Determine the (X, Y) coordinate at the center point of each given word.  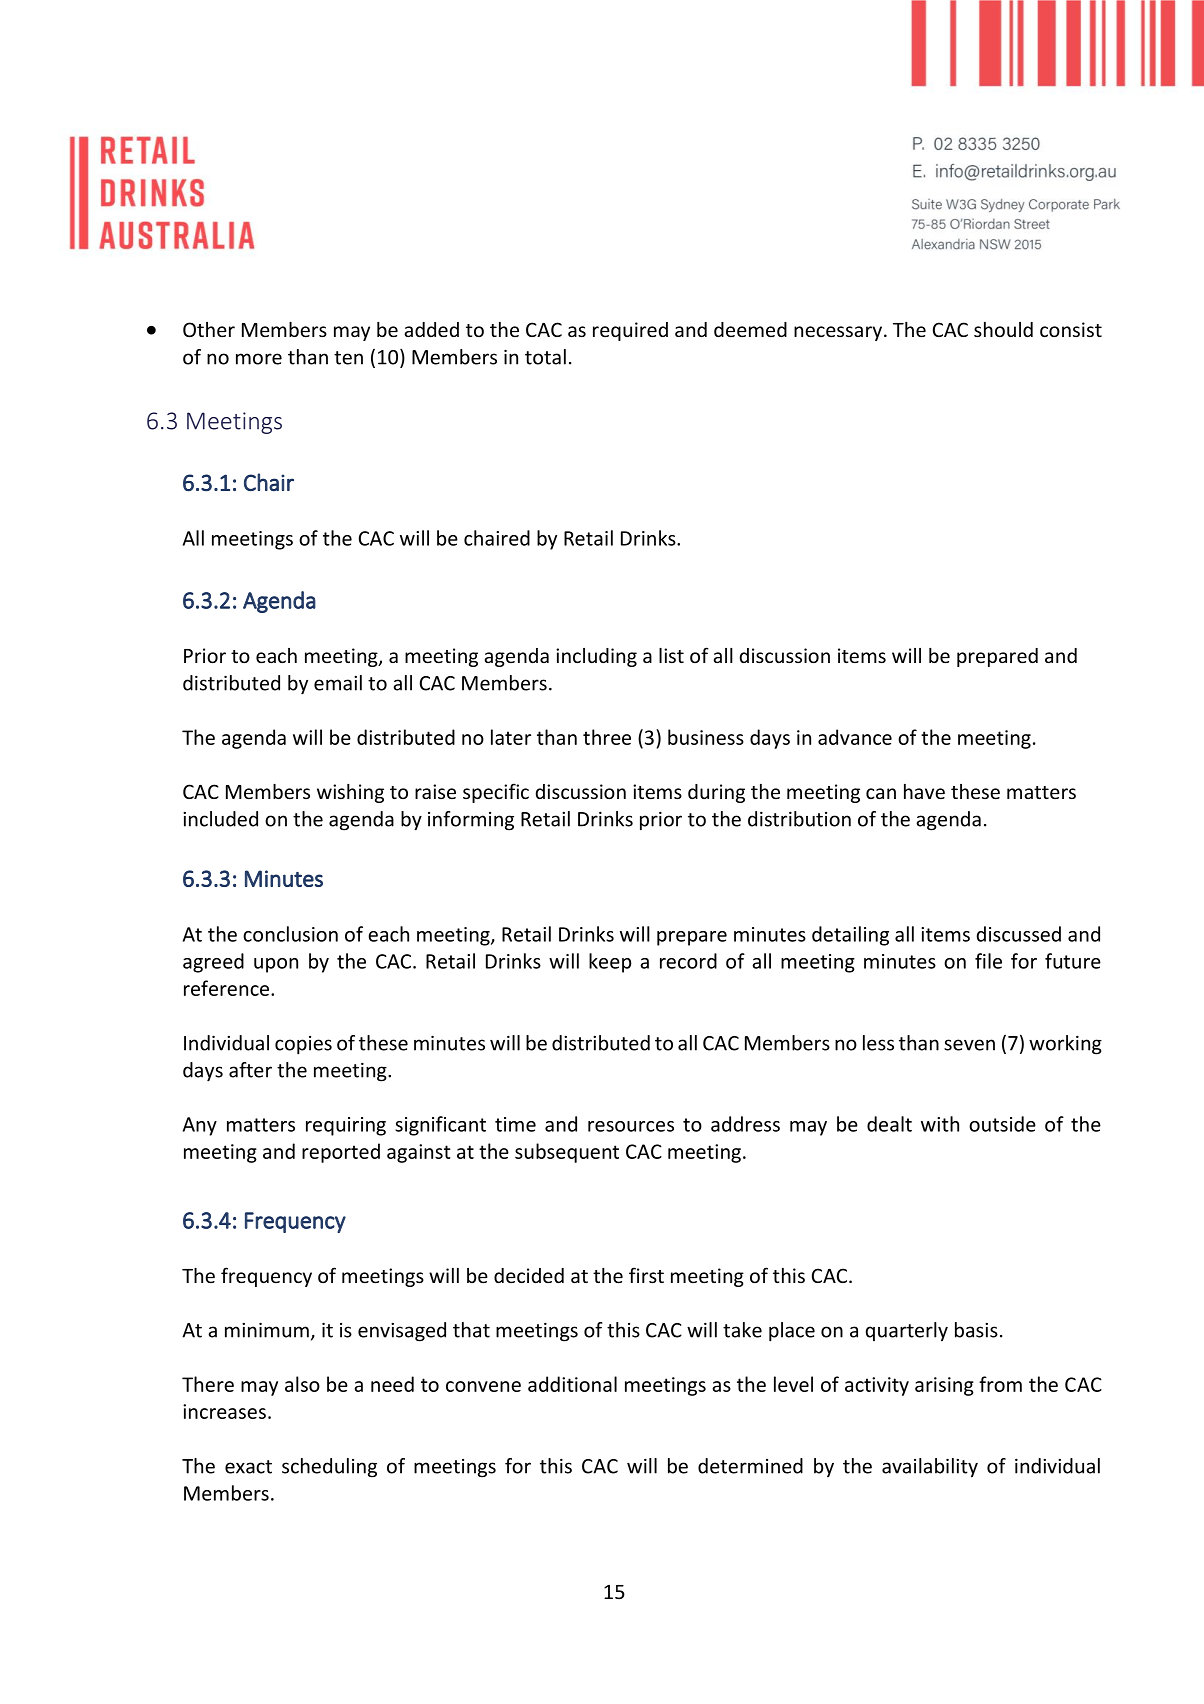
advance (855, 737)
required (630, 331)
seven (969, 1045)
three (607, 737)
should (1003, 329)
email (338, 683)
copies (303, 1045)
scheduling (329, 1468)
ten (348, 358)
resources (631, 1126)
